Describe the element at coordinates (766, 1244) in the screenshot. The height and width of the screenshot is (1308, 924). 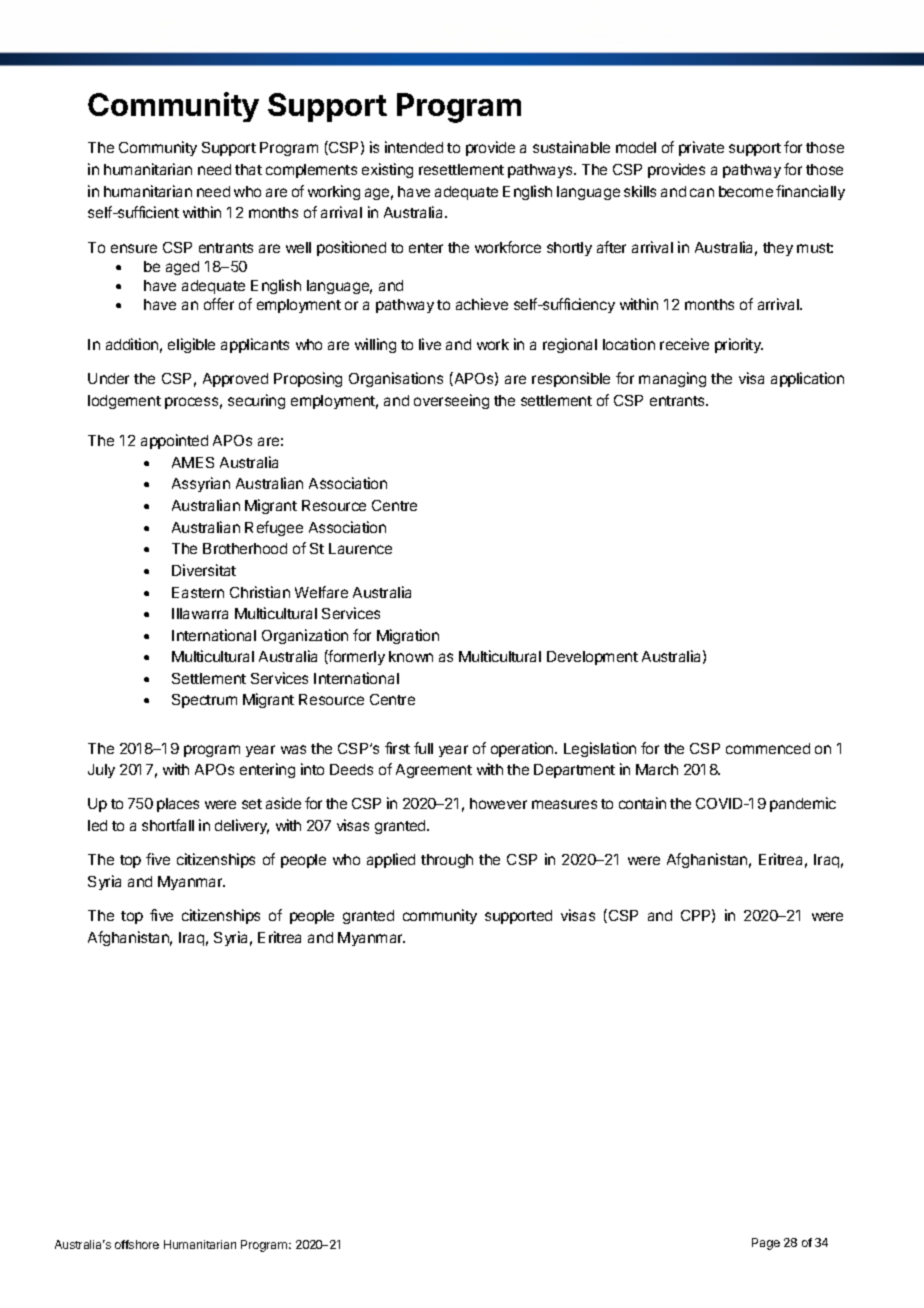
I see `Page` at that location.
